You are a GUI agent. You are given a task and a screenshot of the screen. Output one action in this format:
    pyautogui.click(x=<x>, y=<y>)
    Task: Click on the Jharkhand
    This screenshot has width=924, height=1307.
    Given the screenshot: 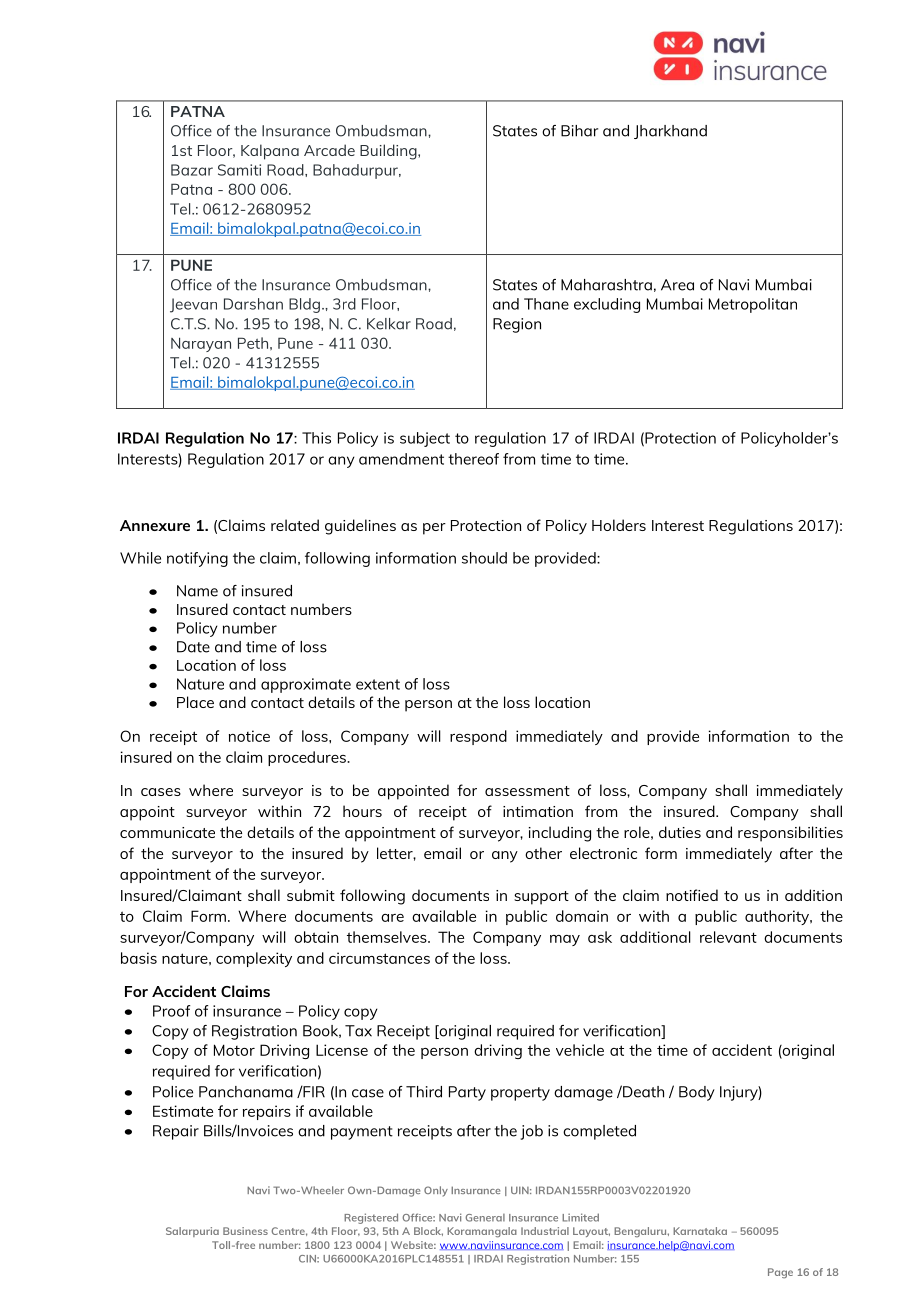 What is the action you would take?
    pyautogui.click(x=670, y=132)
